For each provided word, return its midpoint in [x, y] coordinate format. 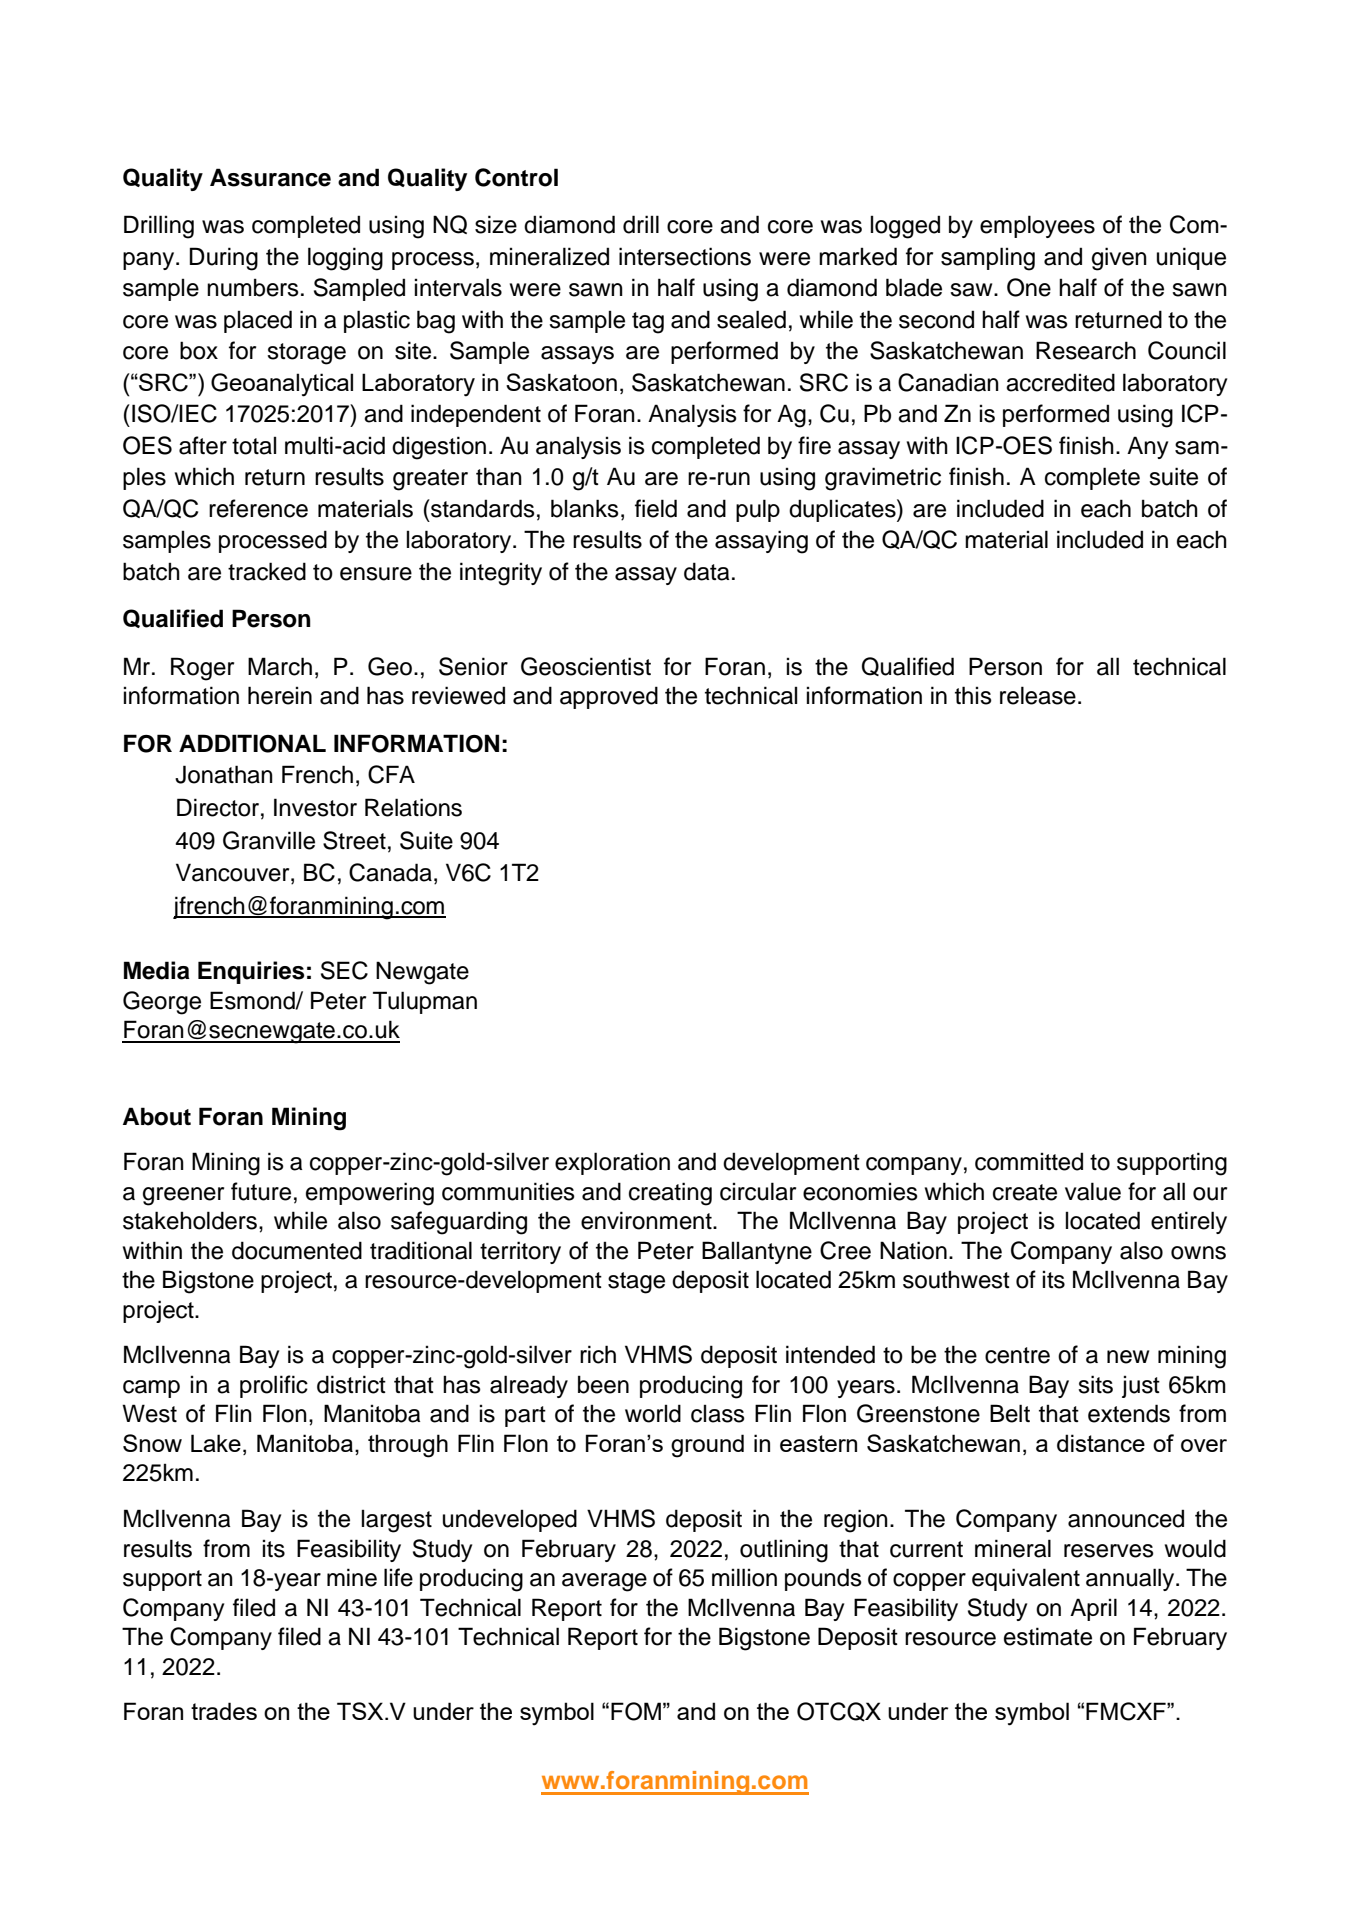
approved [609, 697]
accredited [1060, 382]
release [1038, 695]
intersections [685, 256]
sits [1095, 1384]
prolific [274, 1386]
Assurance [270, 177]
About [157, 1116]
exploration [612, 1163]
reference [258, 508]
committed [1029, 1161]
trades [224, 1711]
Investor [315, 807]
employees [1037, 226]
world [653, 1413]
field [656, 508]
